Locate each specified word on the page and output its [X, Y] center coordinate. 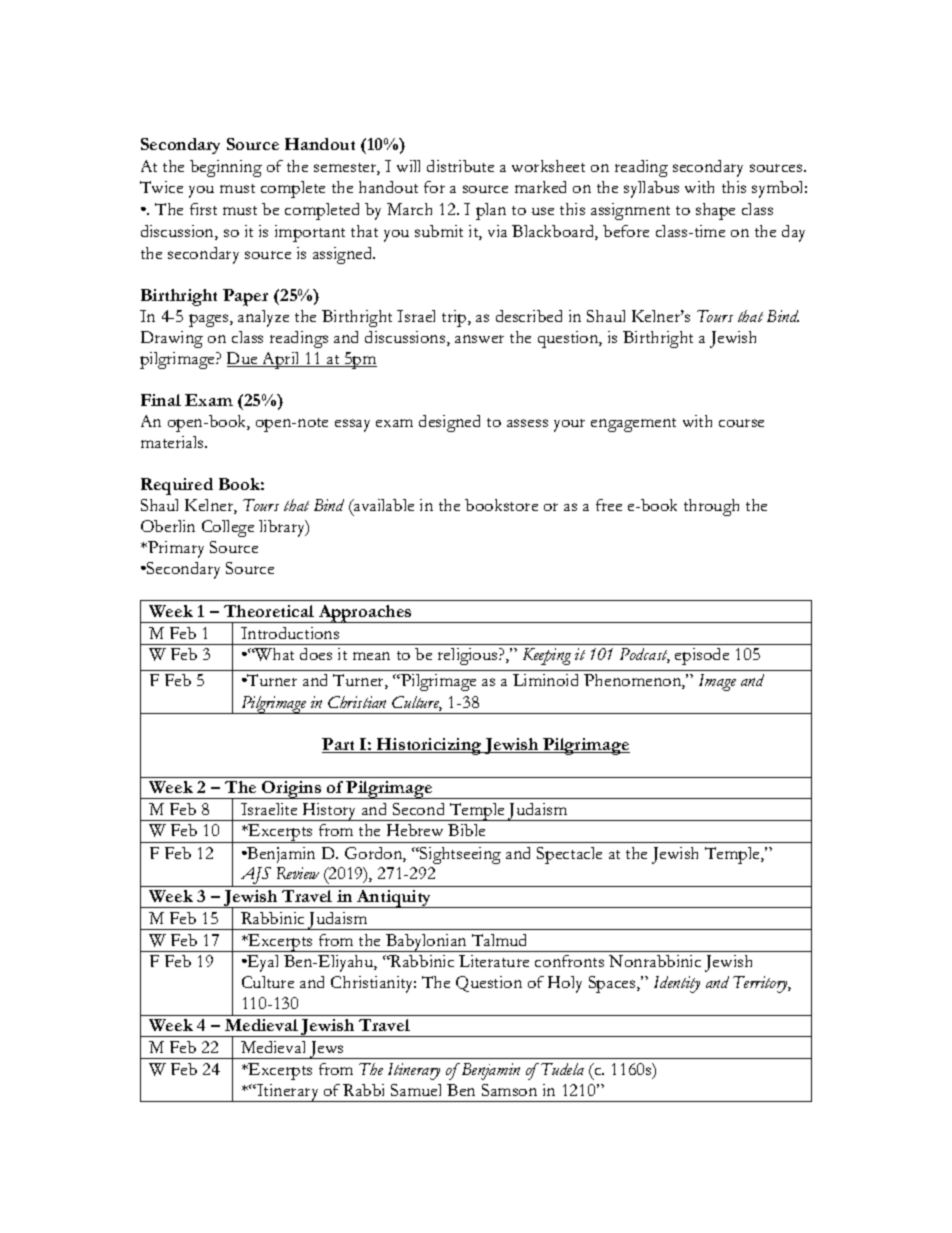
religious [469, 656]
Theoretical [269, 611]
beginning [226, 168]
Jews [326, 1050]
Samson [509, 1090]
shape [715, 211]
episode [702, 656]
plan [491, 211]
